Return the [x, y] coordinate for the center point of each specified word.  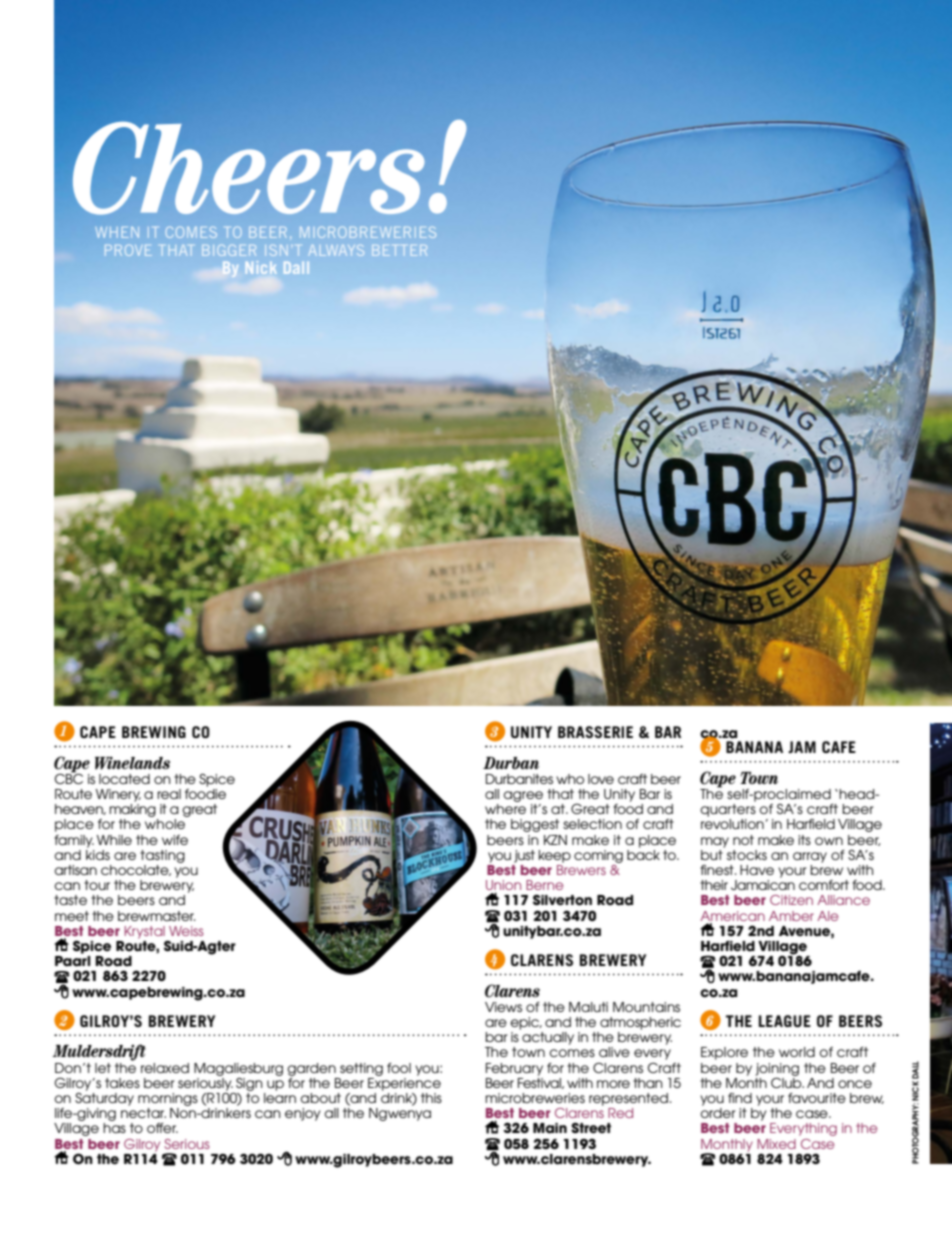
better [399, 250]
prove [128, 250]
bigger [229, 250]
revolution [733, 824]
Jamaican [763, 885]
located [124, 779]
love [601, 779]
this [431, 1098]
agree [523, 796]
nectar [143, 1113]
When [117, 232]
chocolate [136, 870]
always [336, 250]
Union [503, 886]
